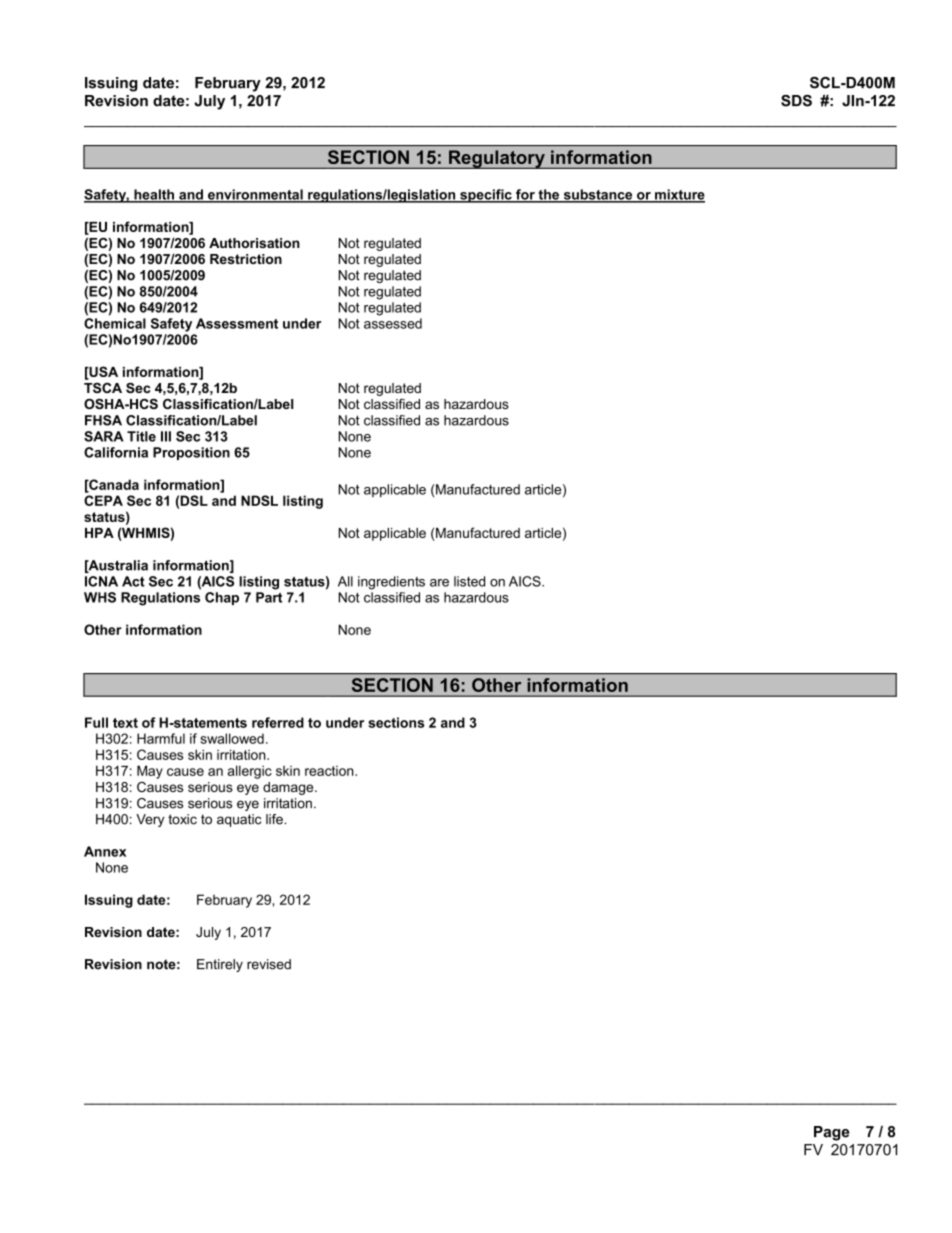  I want to click on Regulatory, so click(497, 159).
